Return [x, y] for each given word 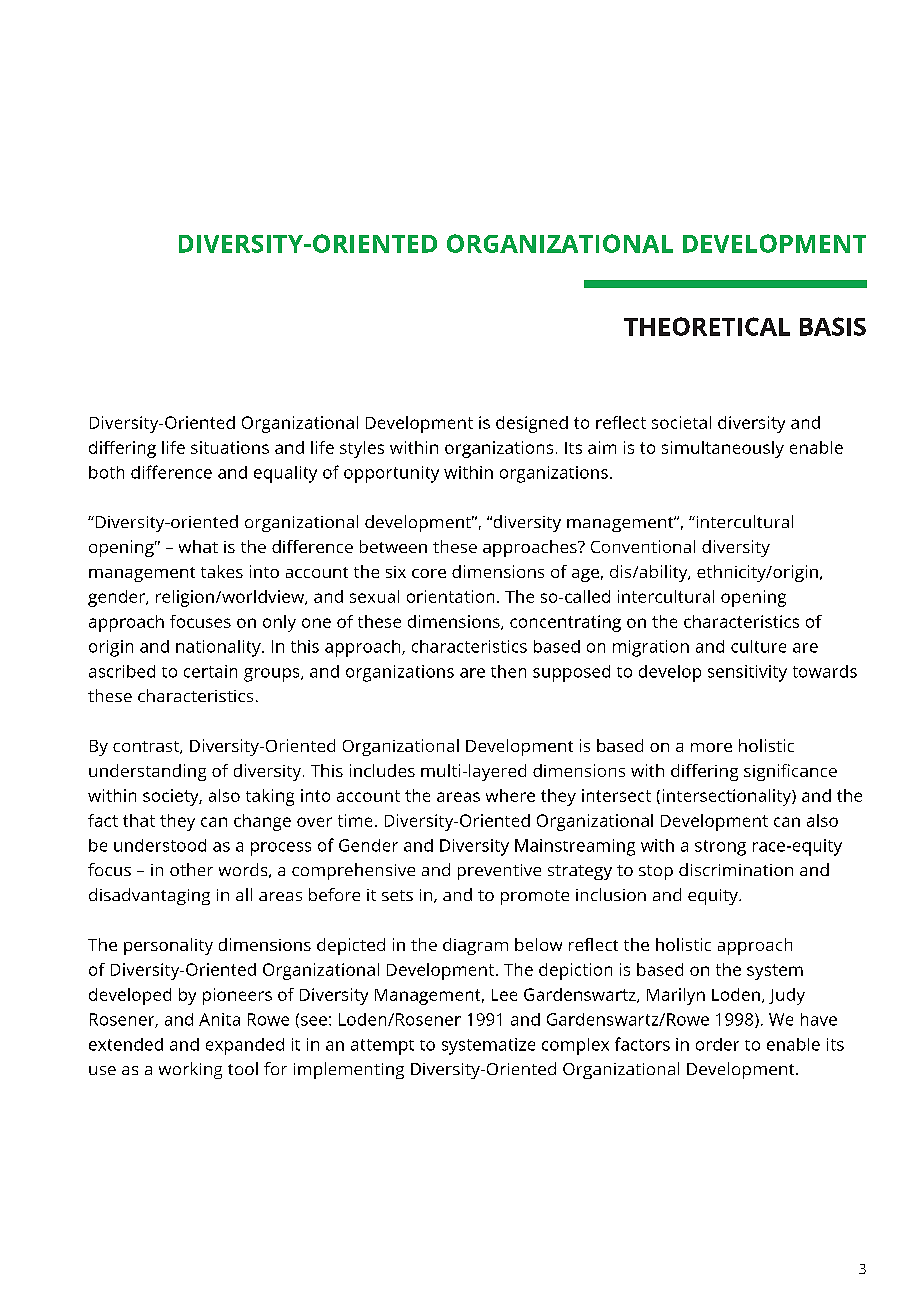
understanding [147, 772]
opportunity [391, 474]
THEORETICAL [707, 326]
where [510, 795]
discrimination [736, 869]
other [191, 869]
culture [758, 646]
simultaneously [723, 449]
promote [535, 897]
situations [230, 447]
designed [532, 424]
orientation [450, 596]
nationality [219, 648]
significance [790, 772]
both [106, 472]
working [190, 1070]
